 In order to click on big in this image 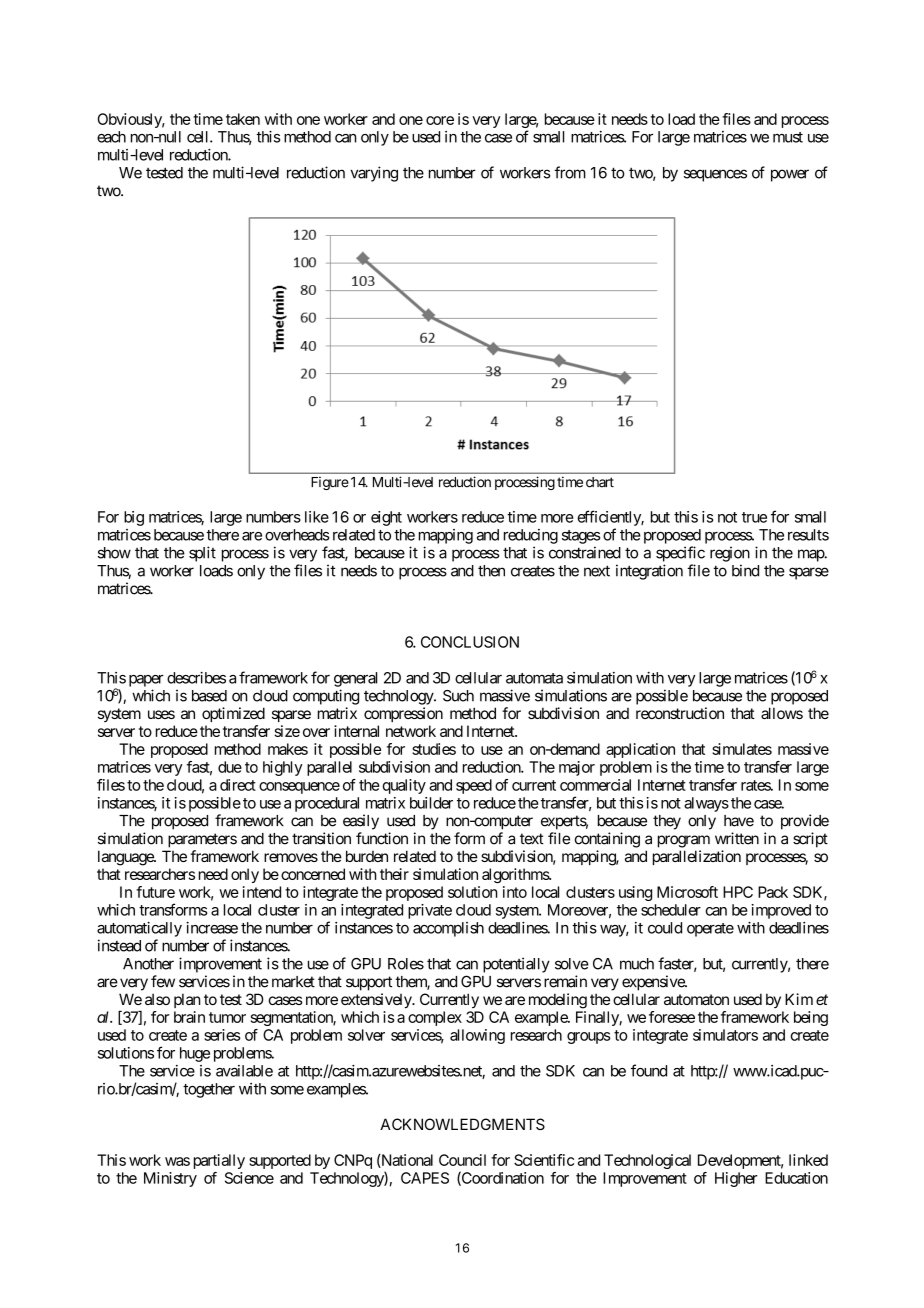, I will do `click(134, 518)`.
